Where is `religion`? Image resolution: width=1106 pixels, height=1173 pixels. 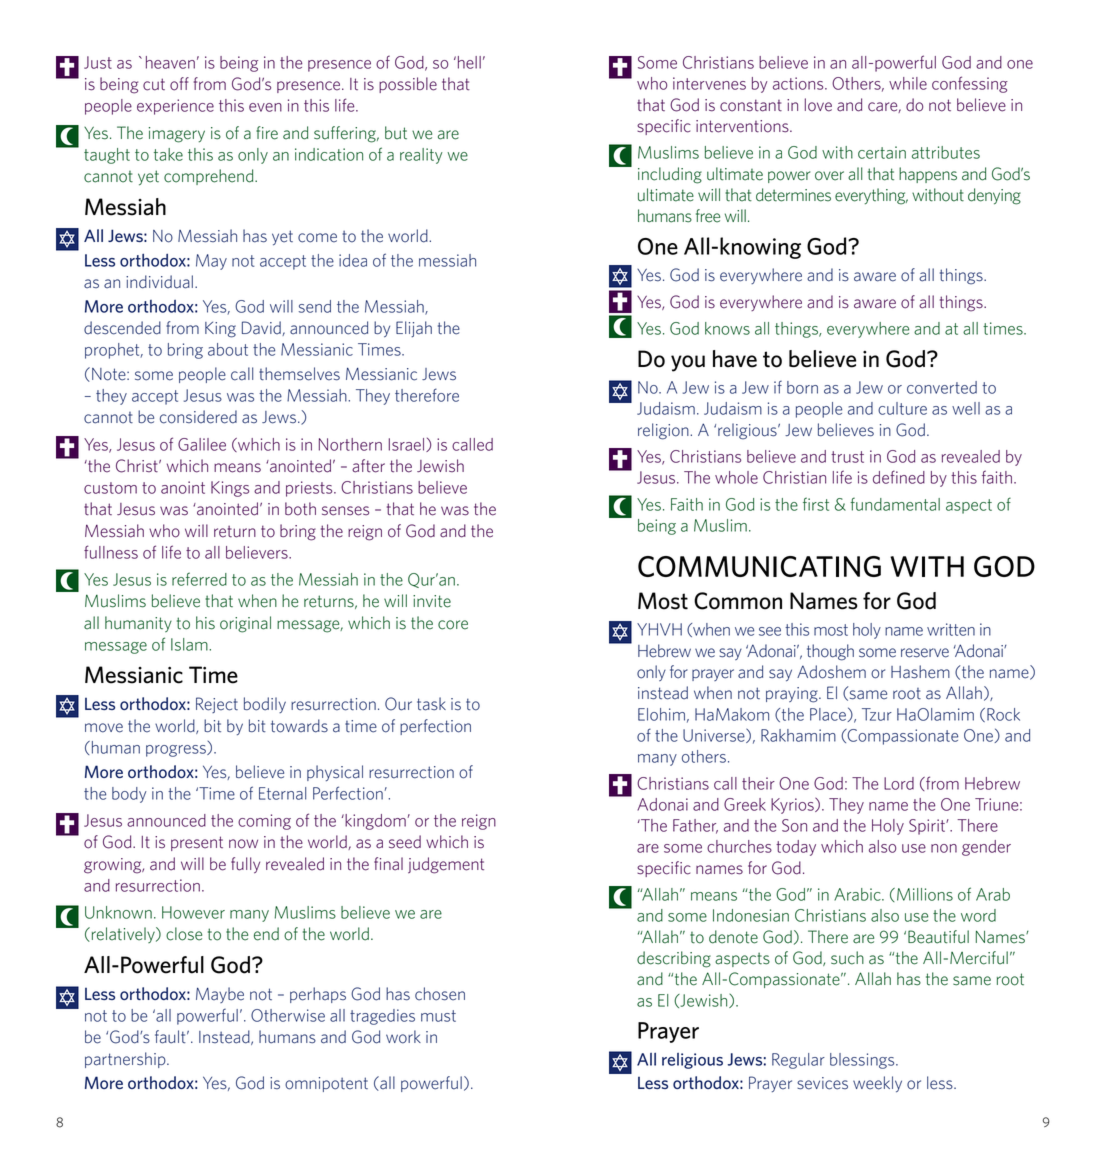 religion is located at coordinates (664, 431).
